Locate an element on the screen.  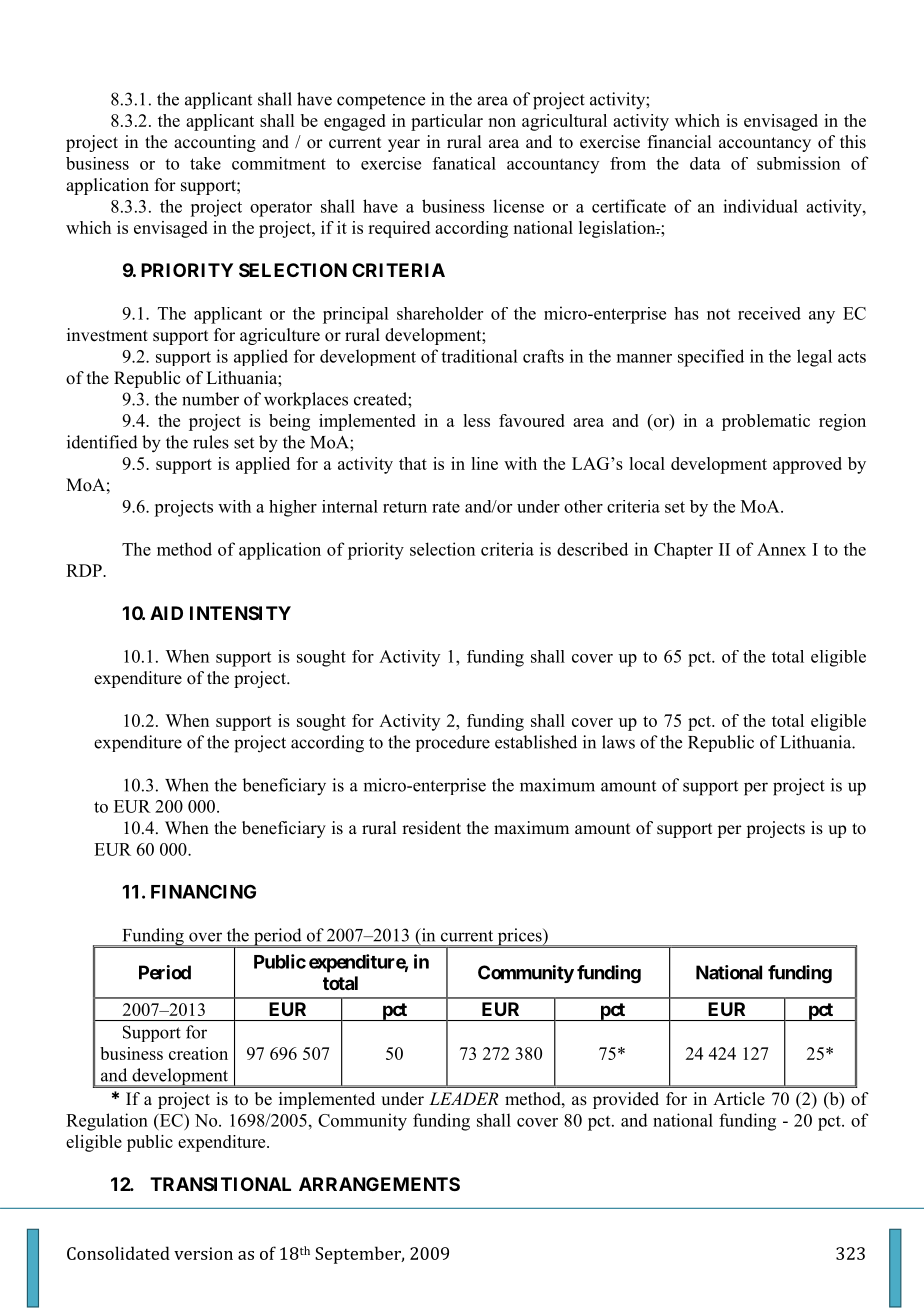
laws is located at coordinates (618, 742).
